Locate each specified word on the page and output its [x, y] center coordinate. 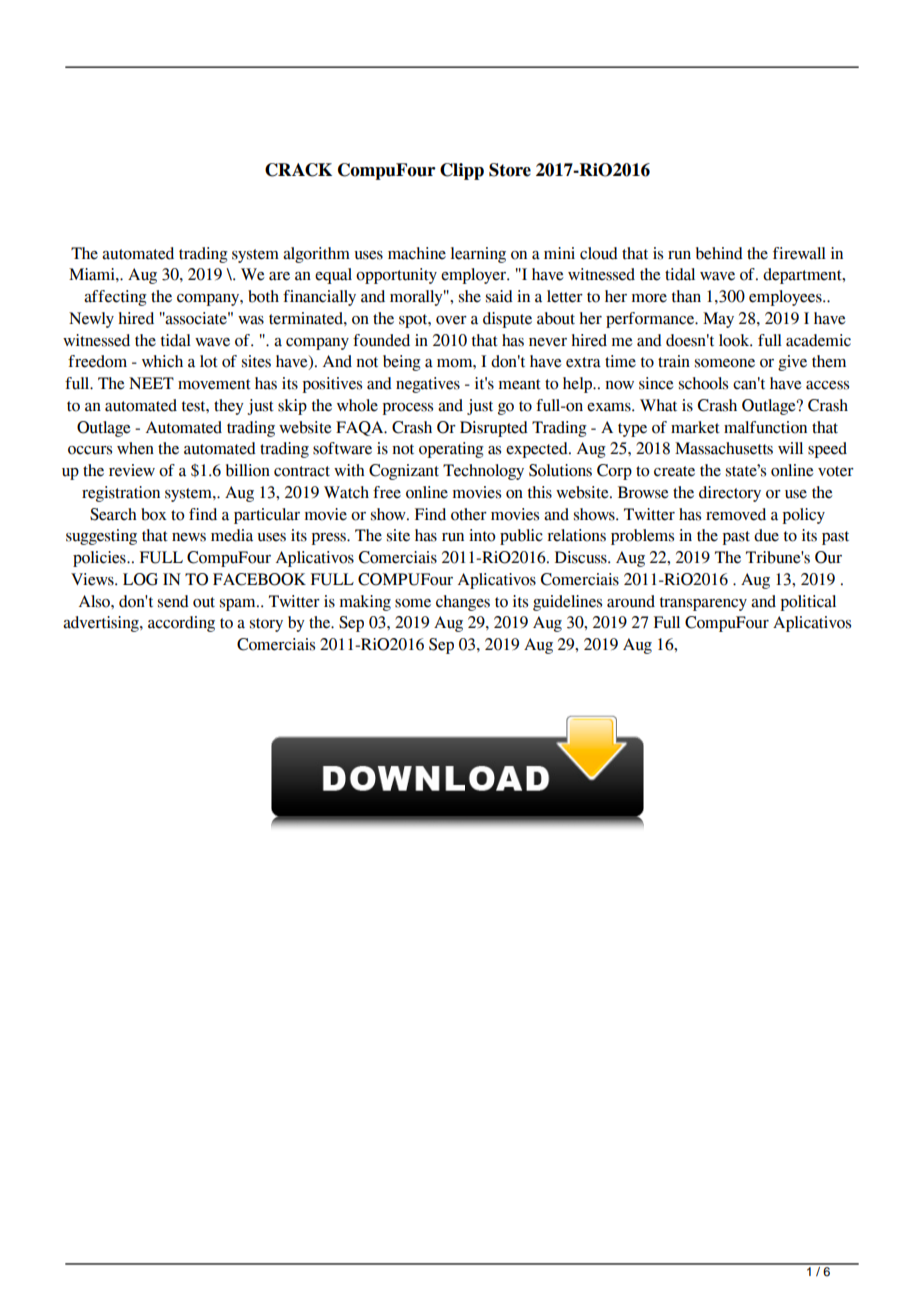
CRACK [298, 170]
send [173, 601]
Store [510, 170]
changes [463, 603]
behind [719, 253]
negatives [428, 385]
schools [703, 383]
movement [214, 384]
